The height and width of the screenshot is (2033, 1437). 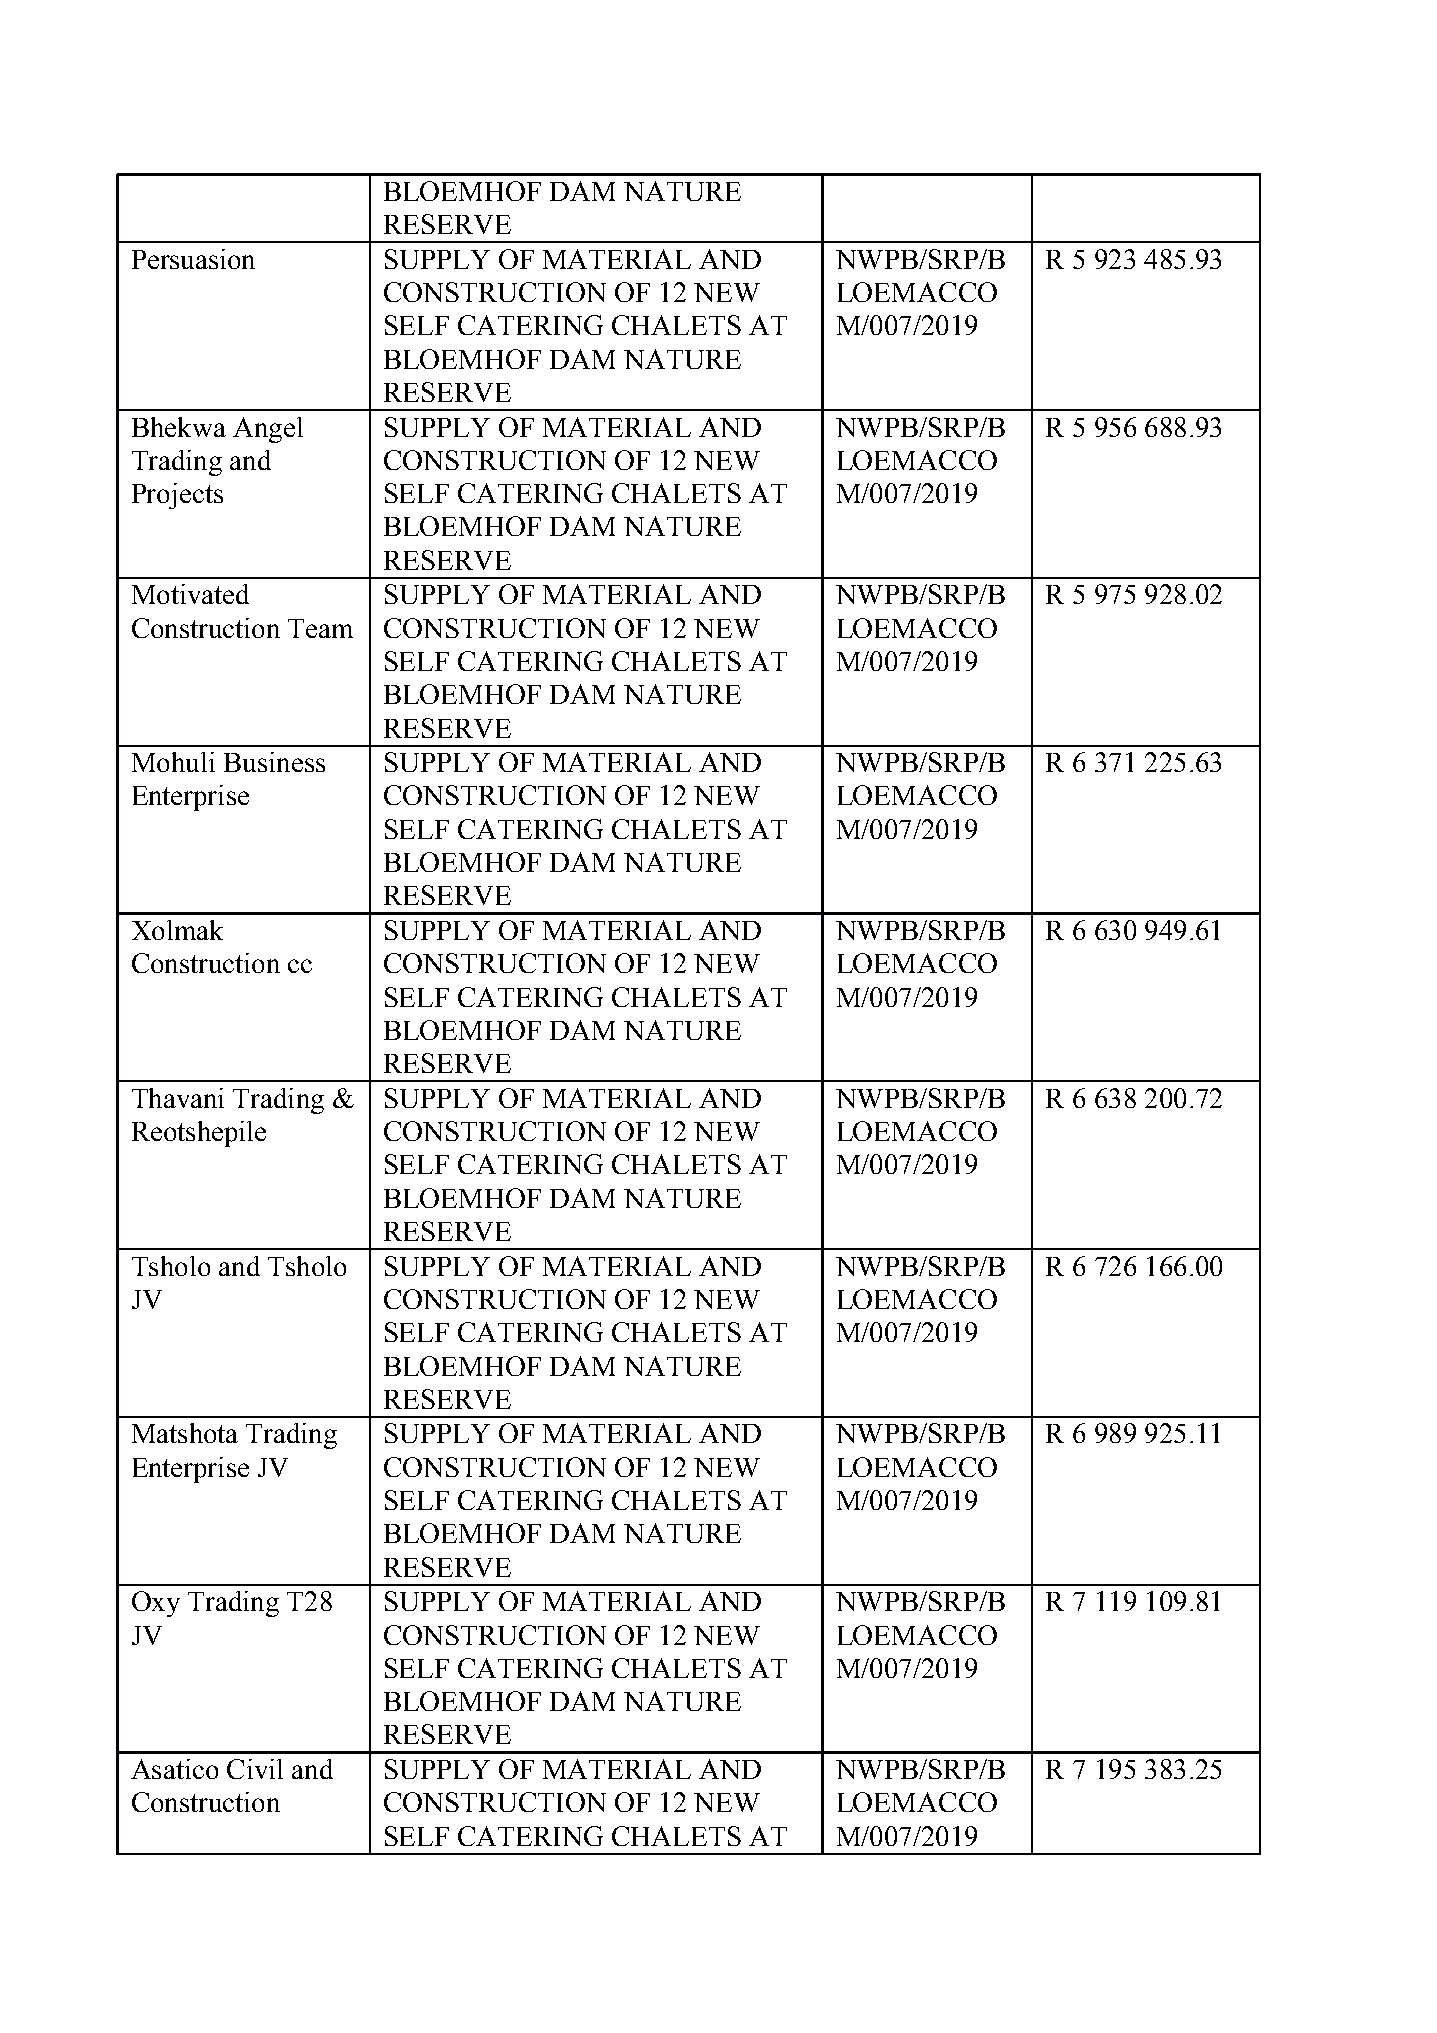 What do you see at coordinates (193, 259) in the screenshot?
I see `Persuasion` at bounding box center [193, 259].
